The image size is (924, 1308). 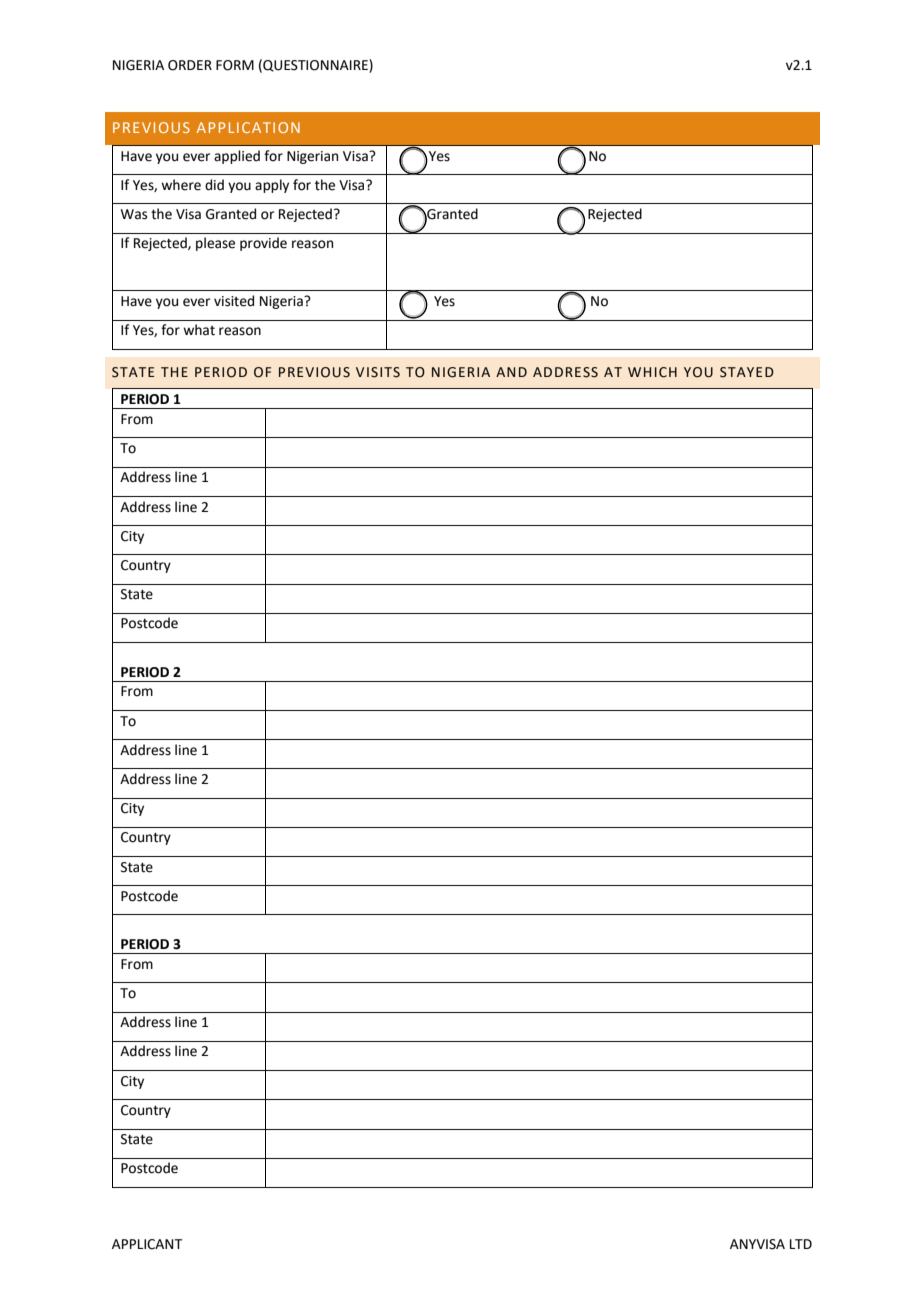 I want to click on apply, so click(x=272, y=186).
